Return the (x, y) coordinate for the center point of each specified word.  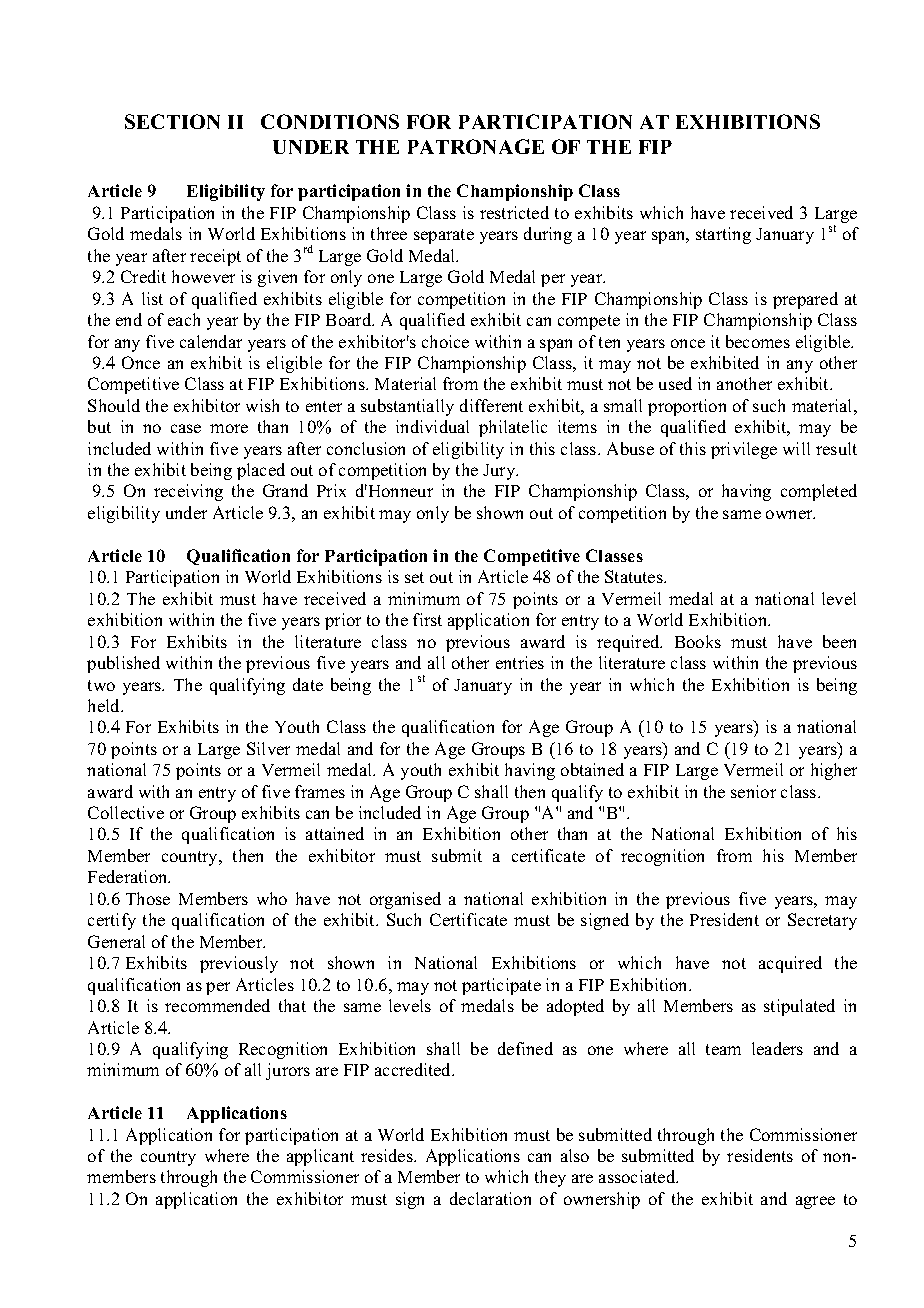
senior (753, 791)
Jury (500, 472)
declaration (490, 1198)
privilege (744, 450)
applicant (320, 1157)
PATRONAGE (476, 146)
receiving (188, 492)
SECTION (172, 121)
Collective (126, 812)
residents (760, 1155)
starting (723, 235)
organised (405, 900)
